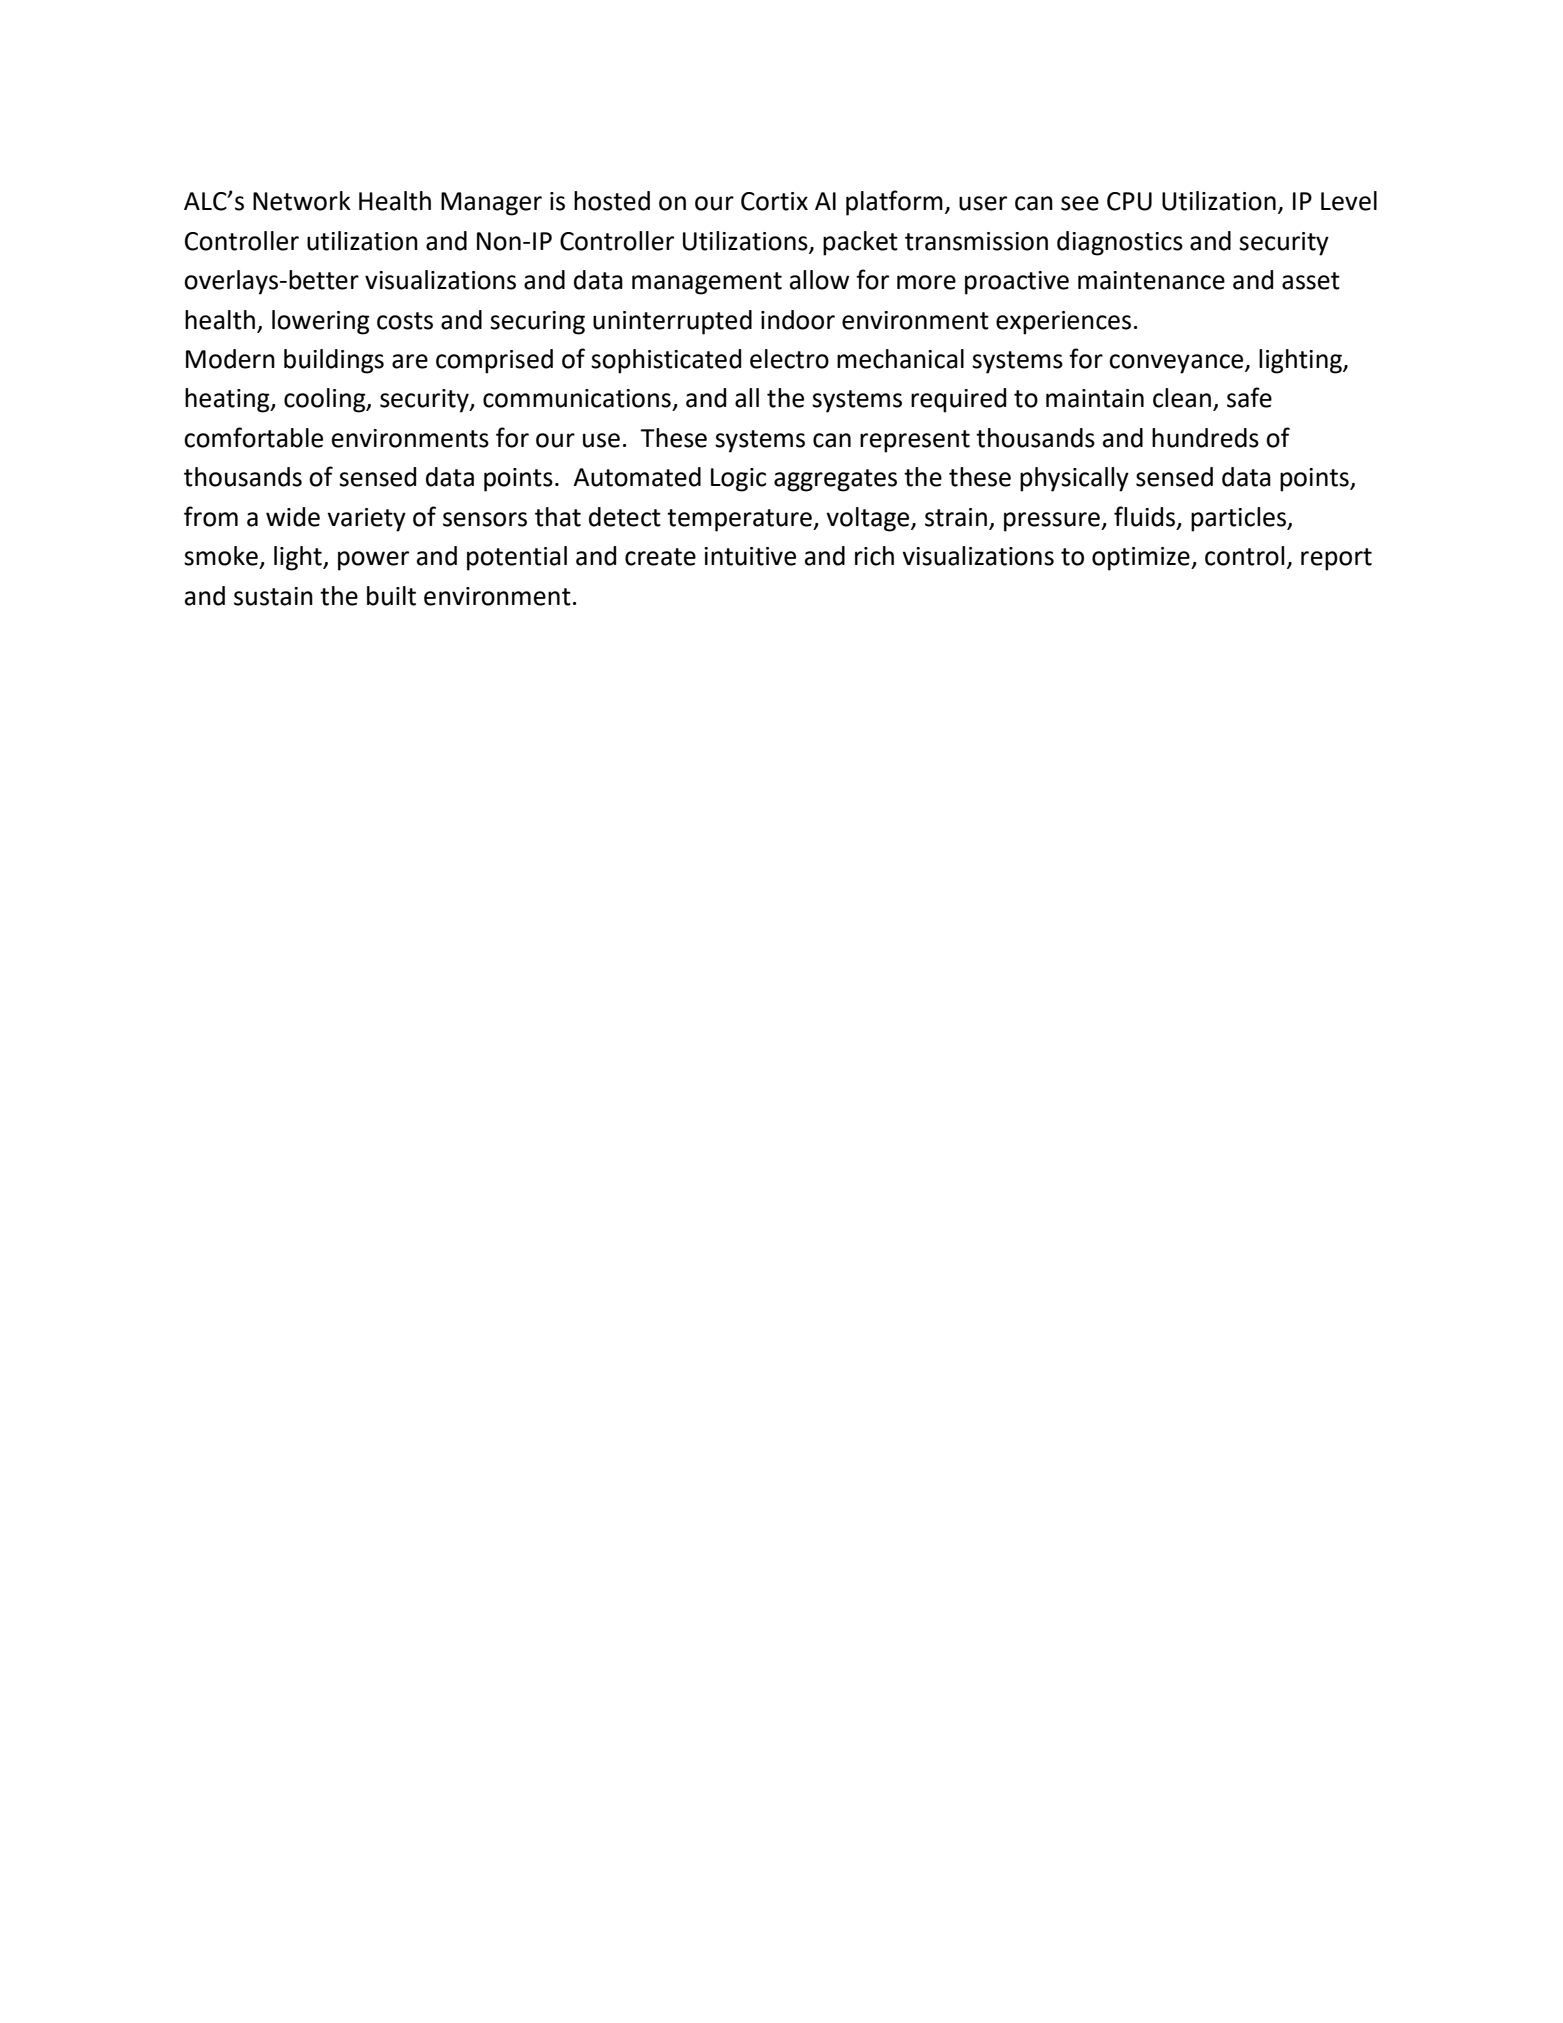  What do you see at coordinates (798, 320) in the document?
I see `indoor` at bounding box center [798, 320].
